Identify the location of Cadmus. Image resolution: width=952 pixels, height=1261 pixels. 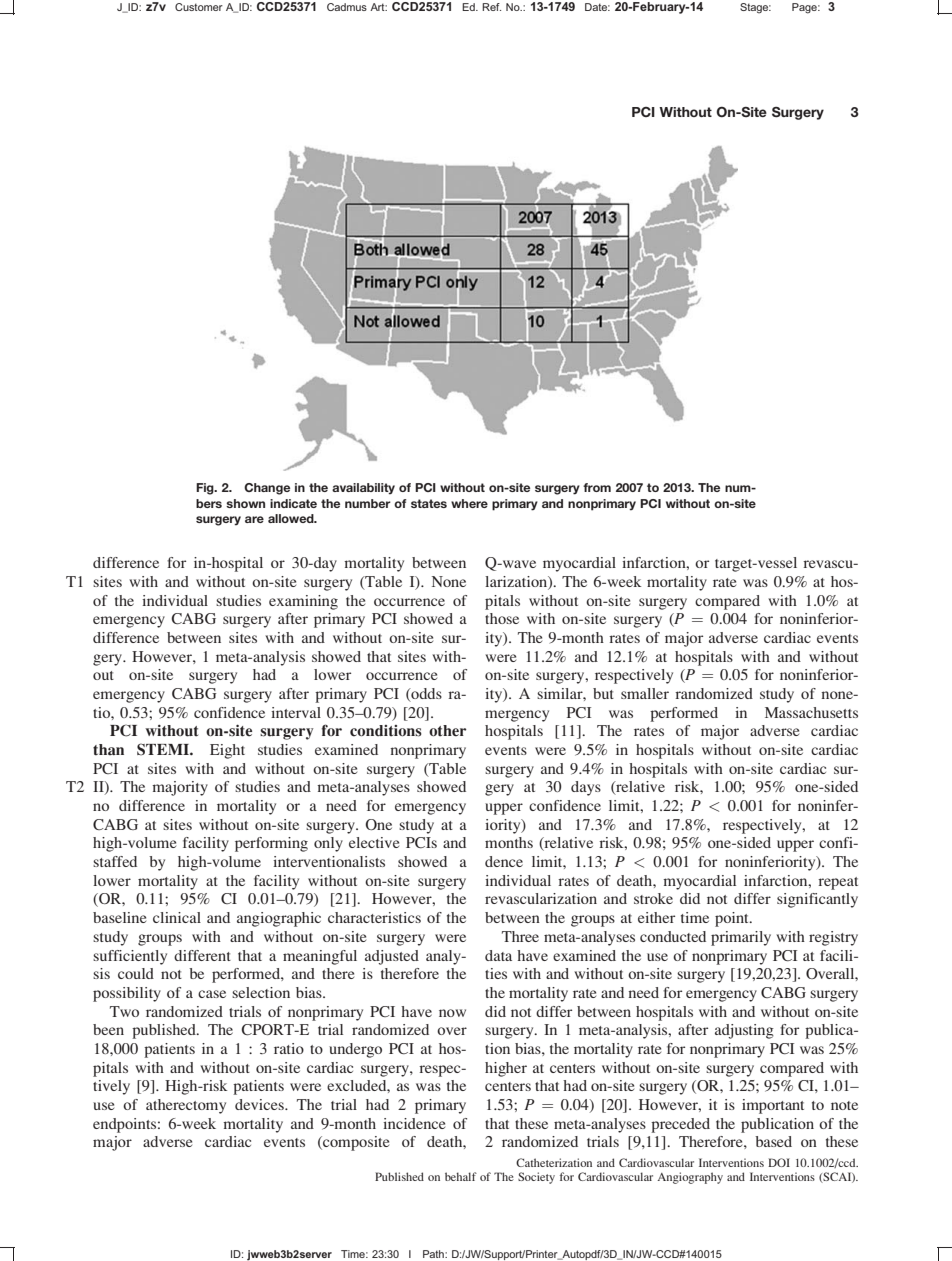
(347, 7).
